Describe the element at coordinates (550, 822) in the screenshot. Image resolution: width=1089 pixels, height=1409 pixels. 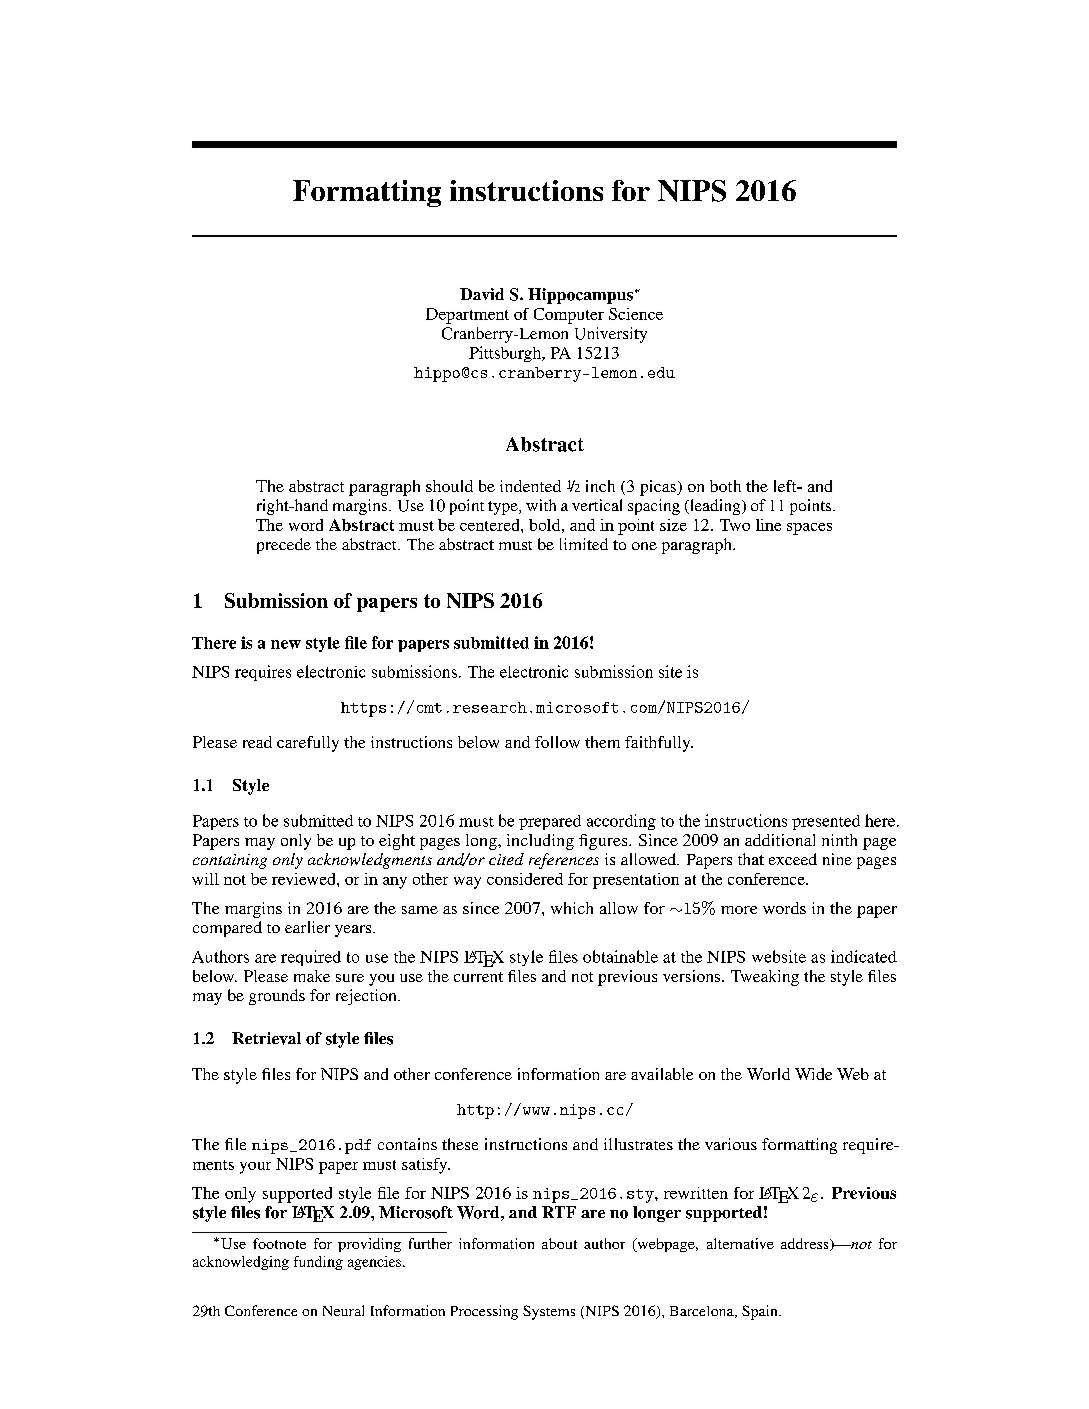
I see `prepared` at that location.
